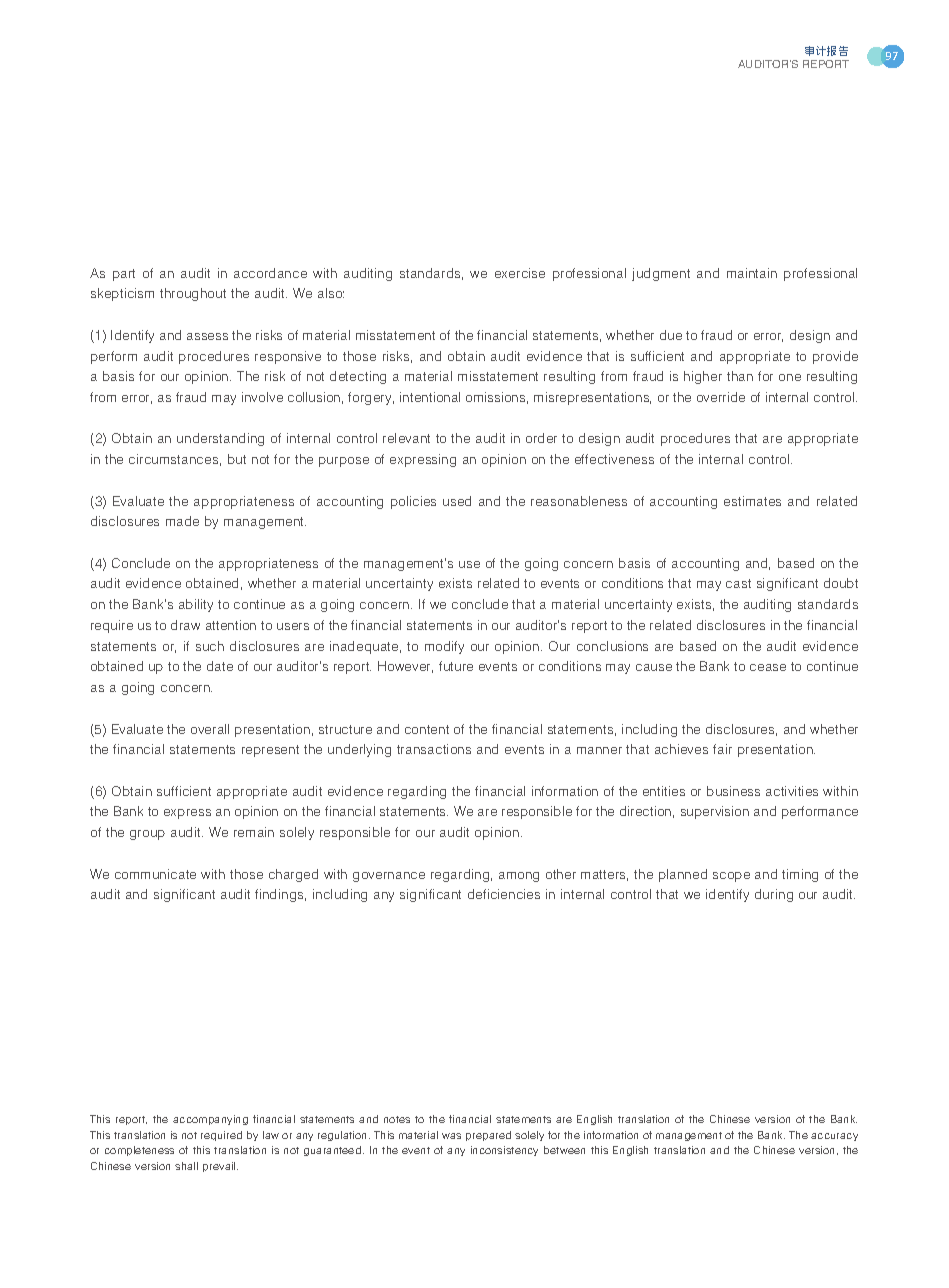 Image resolution: width=949 pixels, height=1288 pixels. Describe the element at coordinates (210, 729) in the screenshot. I see `overall` at that location.
